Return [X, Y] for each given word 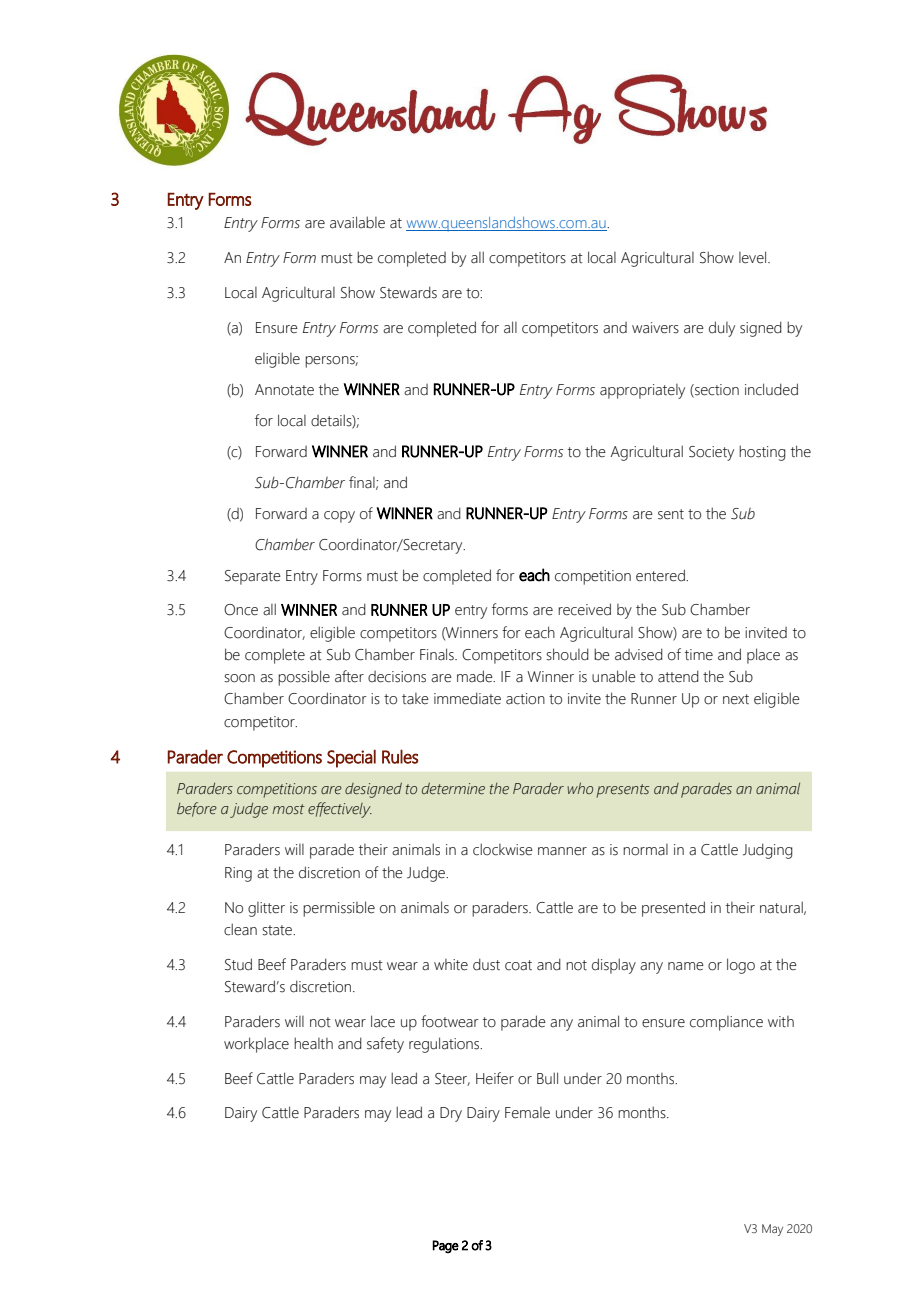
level [754, 257]
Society [711, 453]
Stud [238, 964]
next [736, 699]
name [686, 966]
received [584, 609]
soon [239, 678]
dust [486, 964]
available [357, 222]
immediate [467, 698]
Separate [253, 577]
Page [445, 1247]
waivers [655, 328]
